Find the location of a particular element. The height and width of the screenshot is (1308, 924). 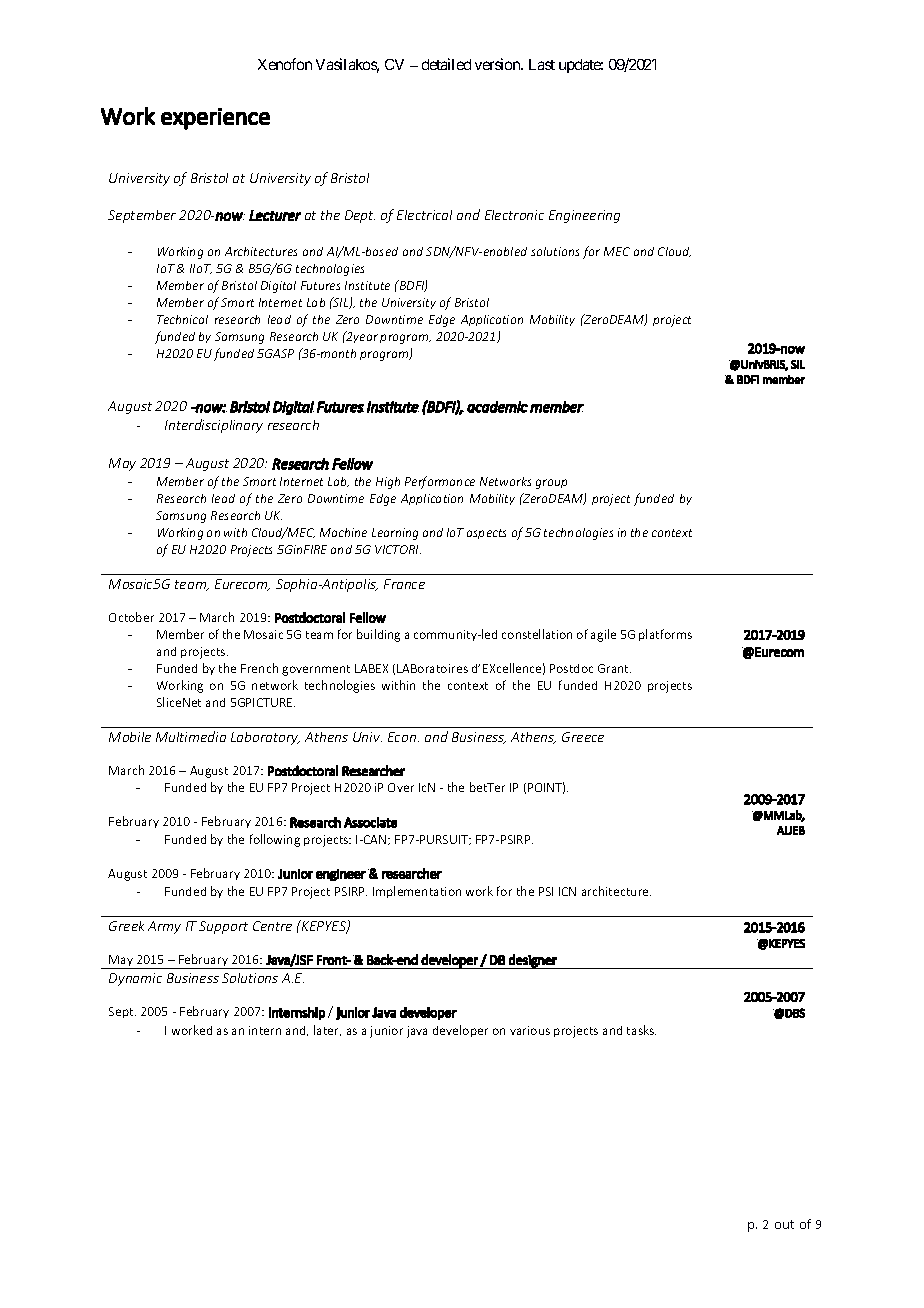

later is located at coordinates (327, 1030).
